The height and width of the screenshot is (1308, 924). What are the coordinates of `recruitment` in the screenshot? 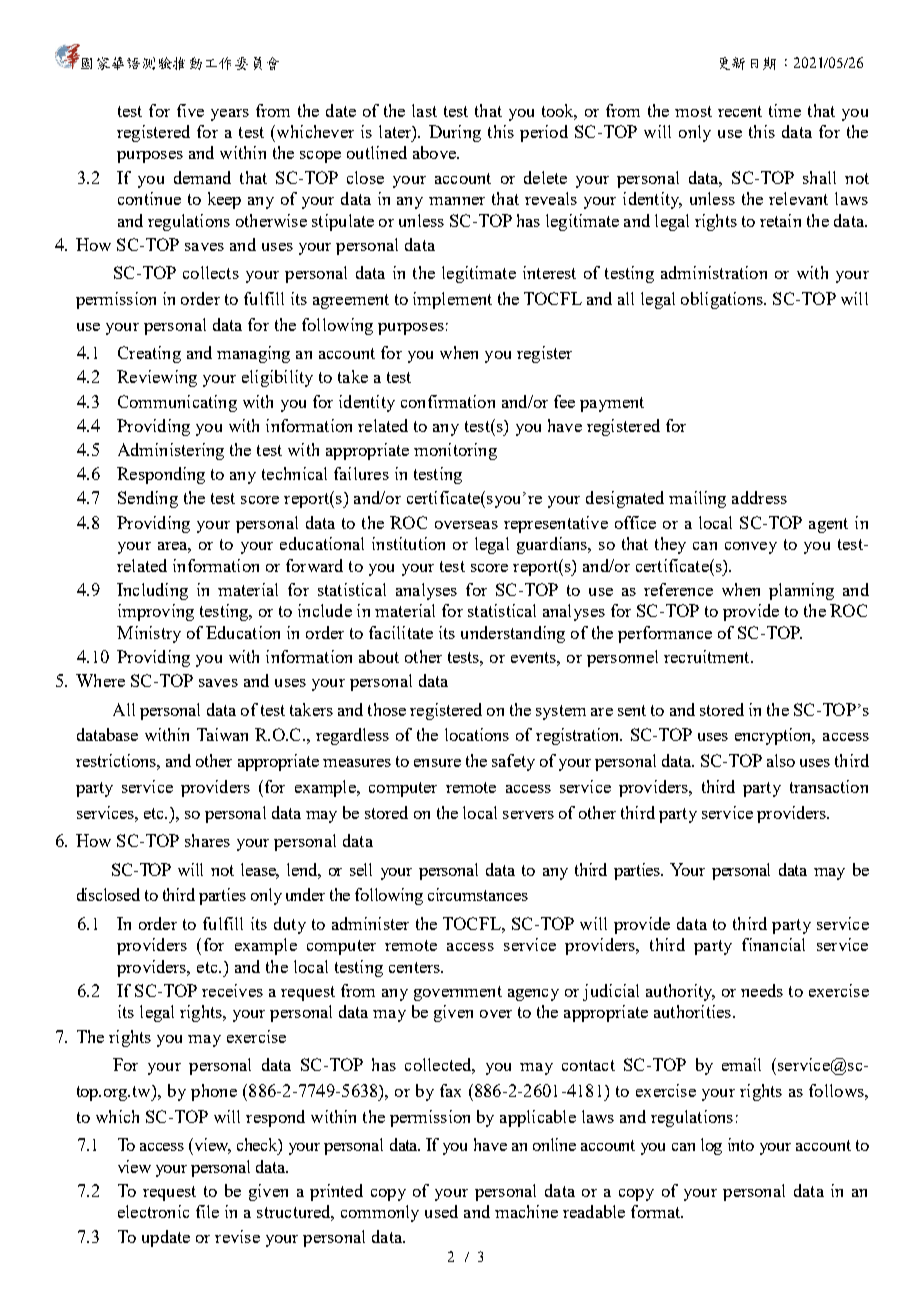 It's located at (708, 656).
